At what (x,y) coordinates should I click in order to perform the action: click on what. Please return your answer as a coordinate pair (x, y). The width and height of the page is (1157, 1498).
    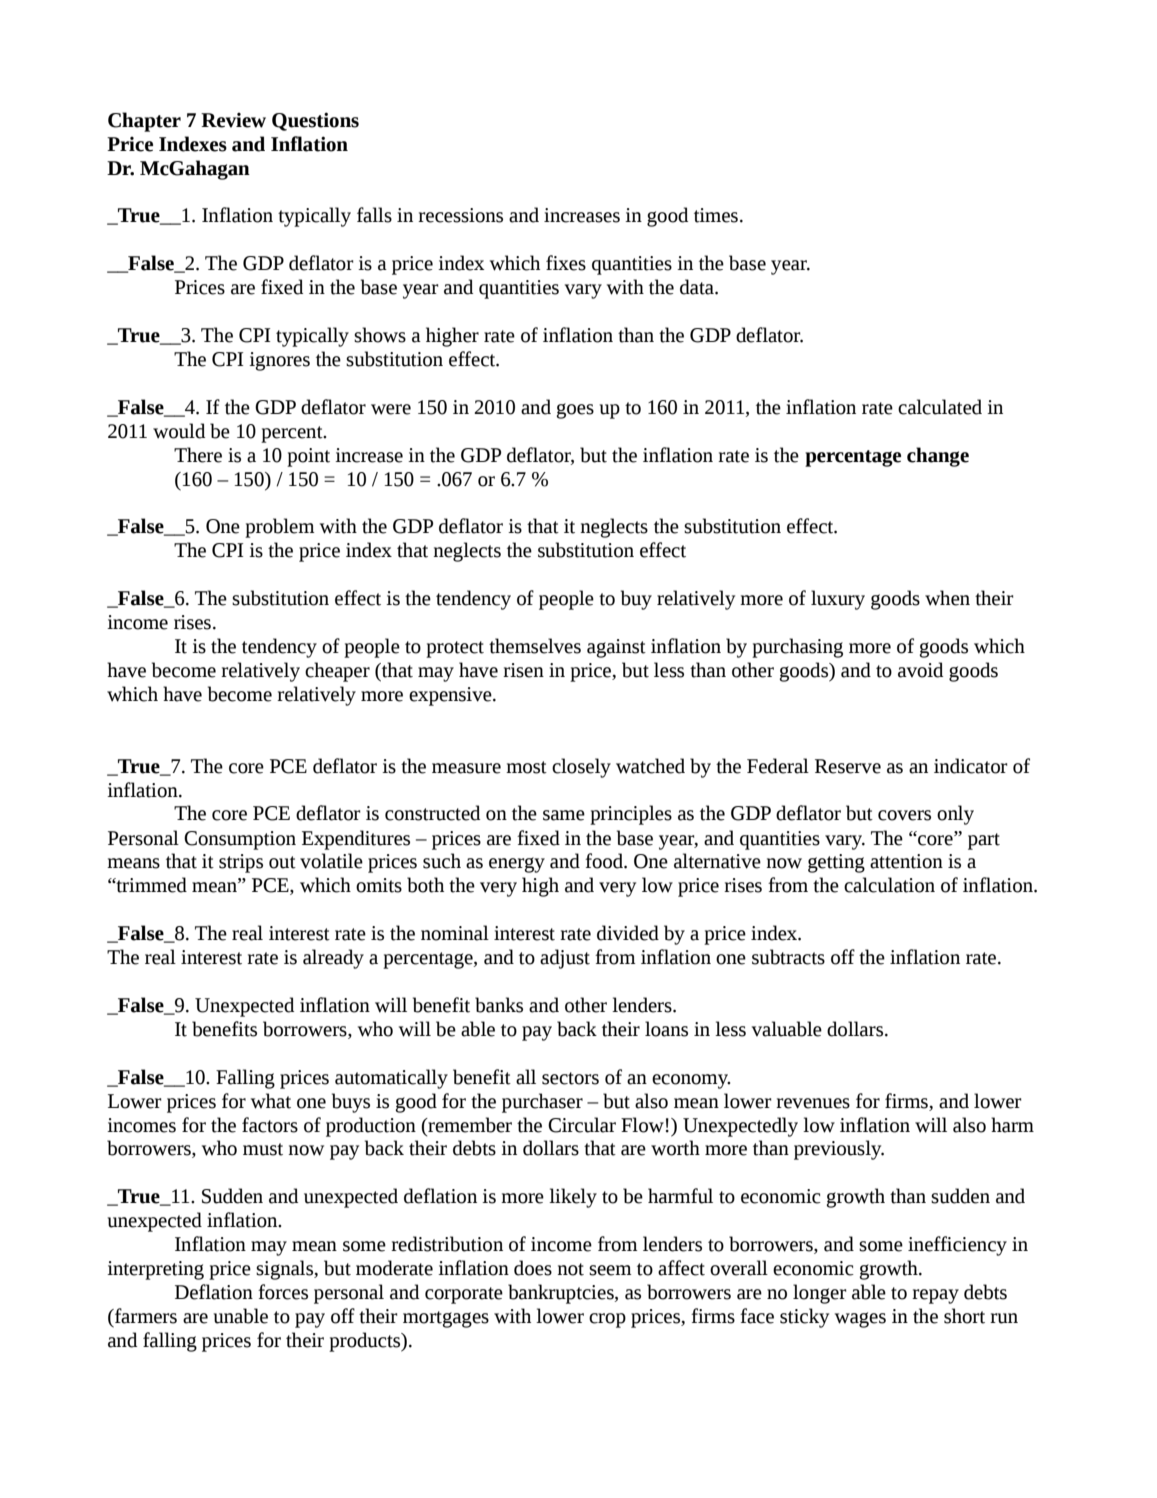
    Looking at the image, I should click on (271, 1101).
